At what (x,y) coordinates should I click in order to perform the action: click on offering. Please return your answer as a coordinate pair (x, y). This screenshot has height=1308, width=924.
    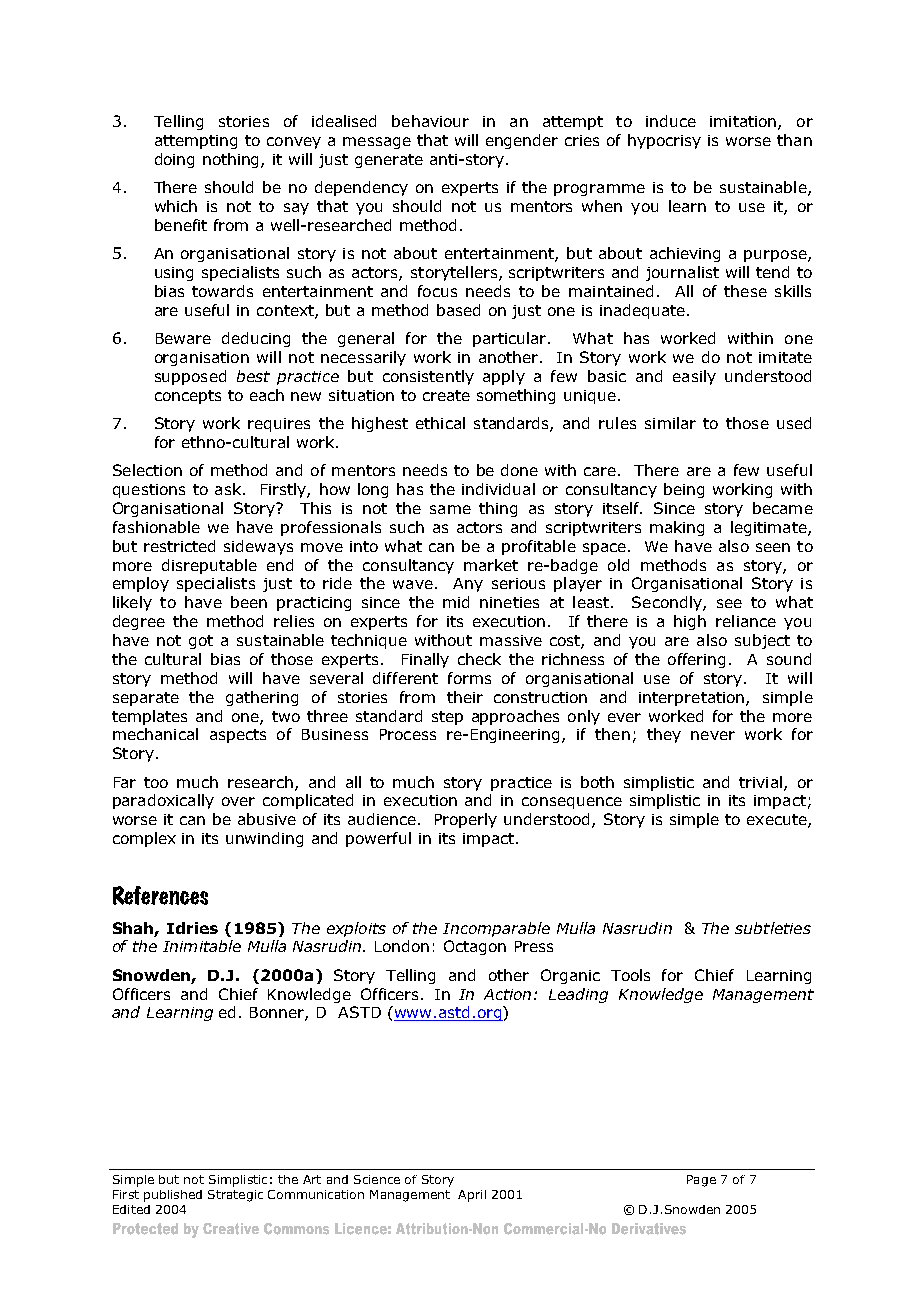
    Looking at the image, I should click on (696, 660).
